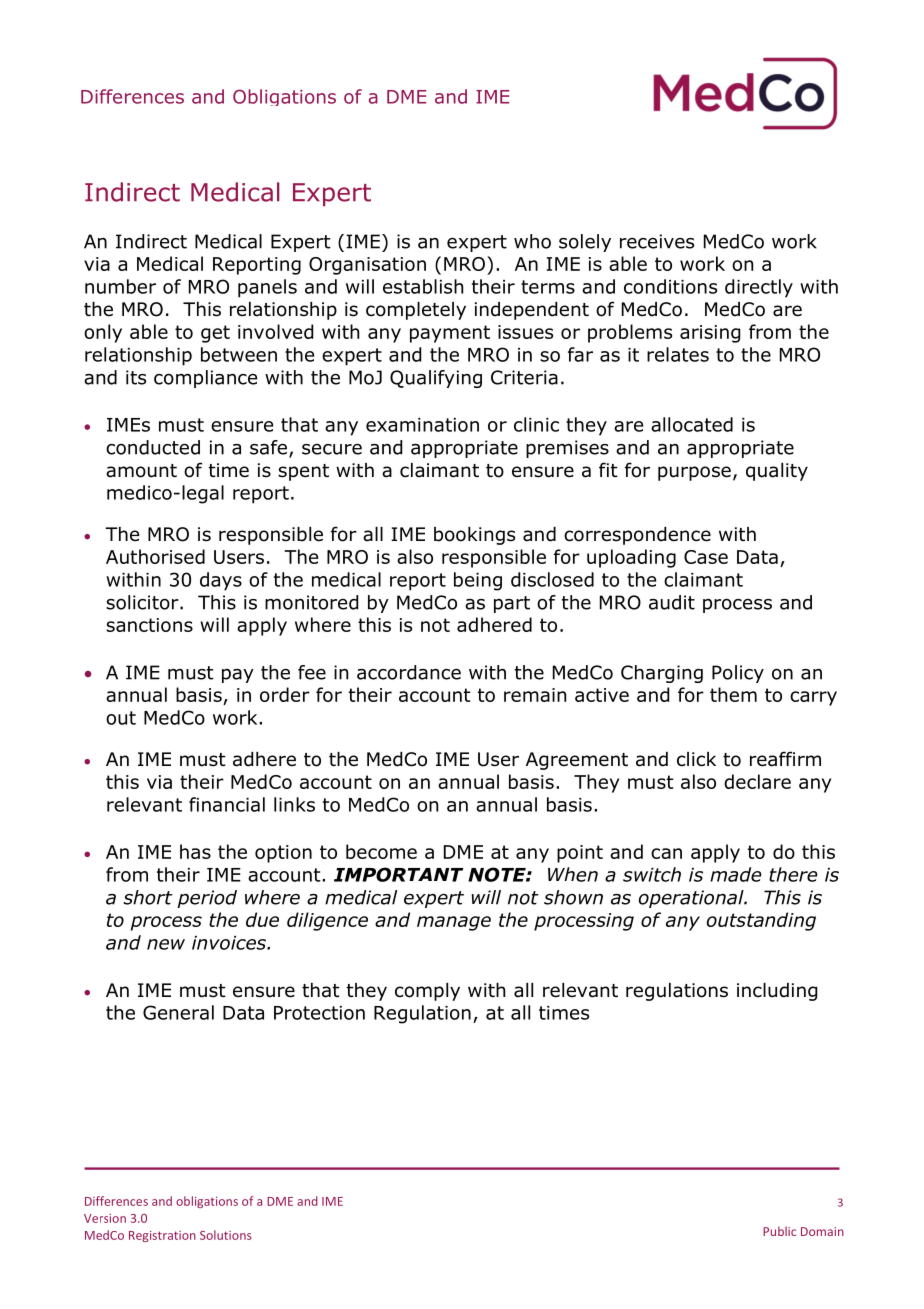 This screenshot has height=1309, width=924. What do you see at coordinates (227, 804) in the screenshot?
I see `financial` at bounding box center [227, 804].
